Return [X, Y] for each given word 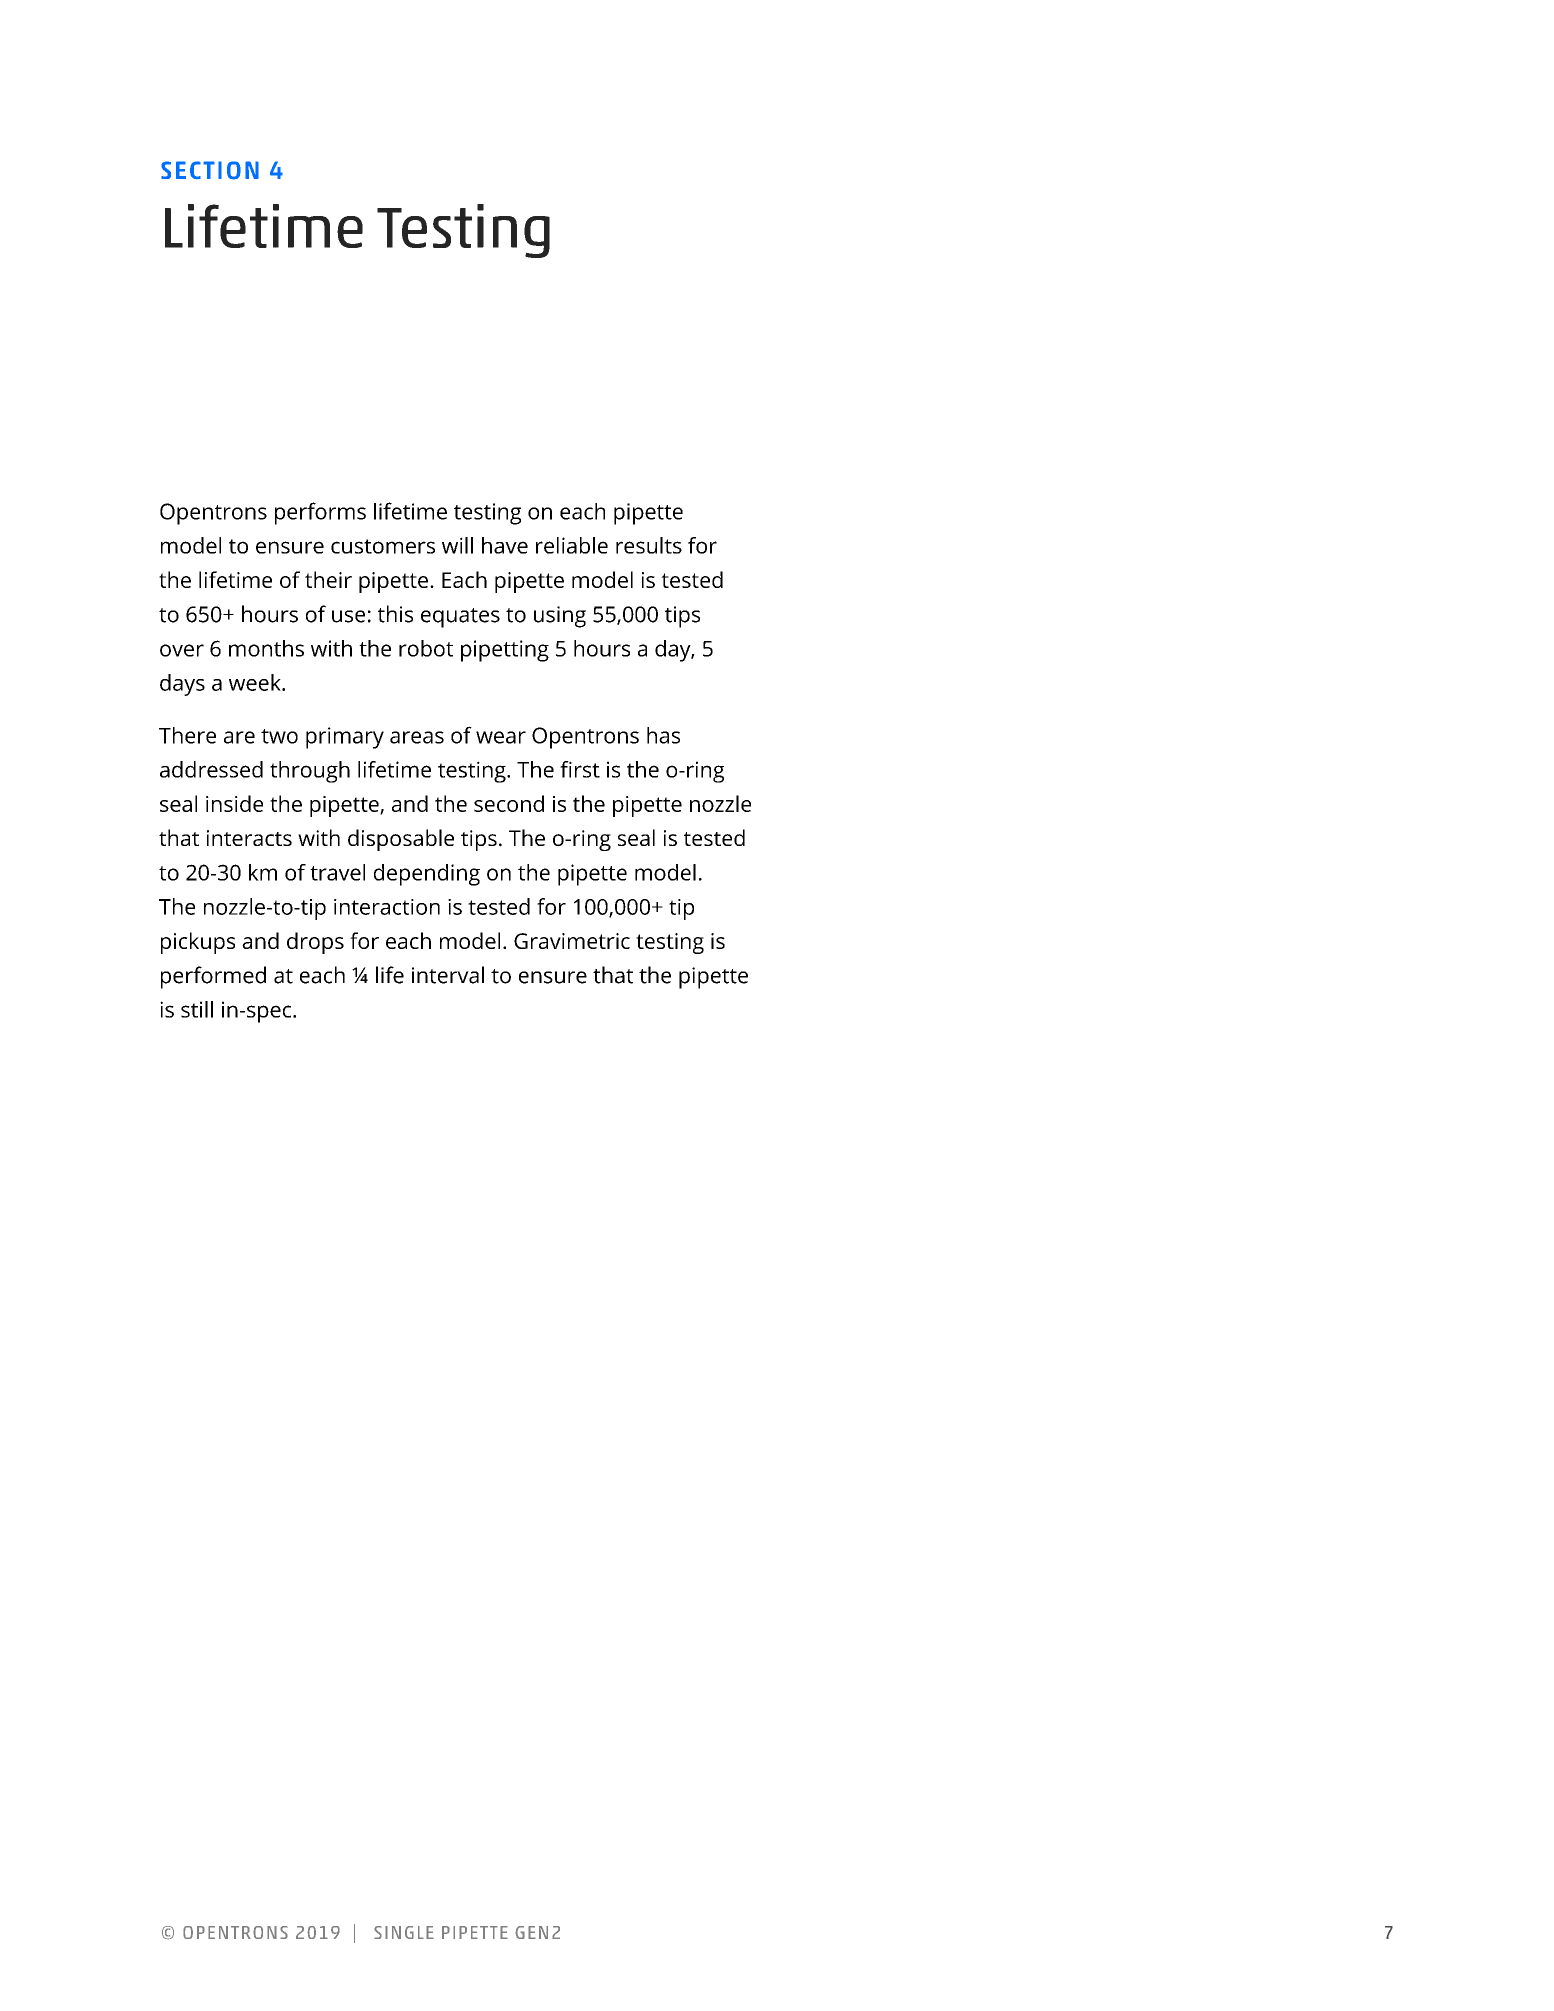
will [457, 545]
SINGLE [404, 1932]
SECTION [210, 170]
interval [448, 975]
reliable [572, 545]
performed [213, 977]
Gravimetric [572, 941]
